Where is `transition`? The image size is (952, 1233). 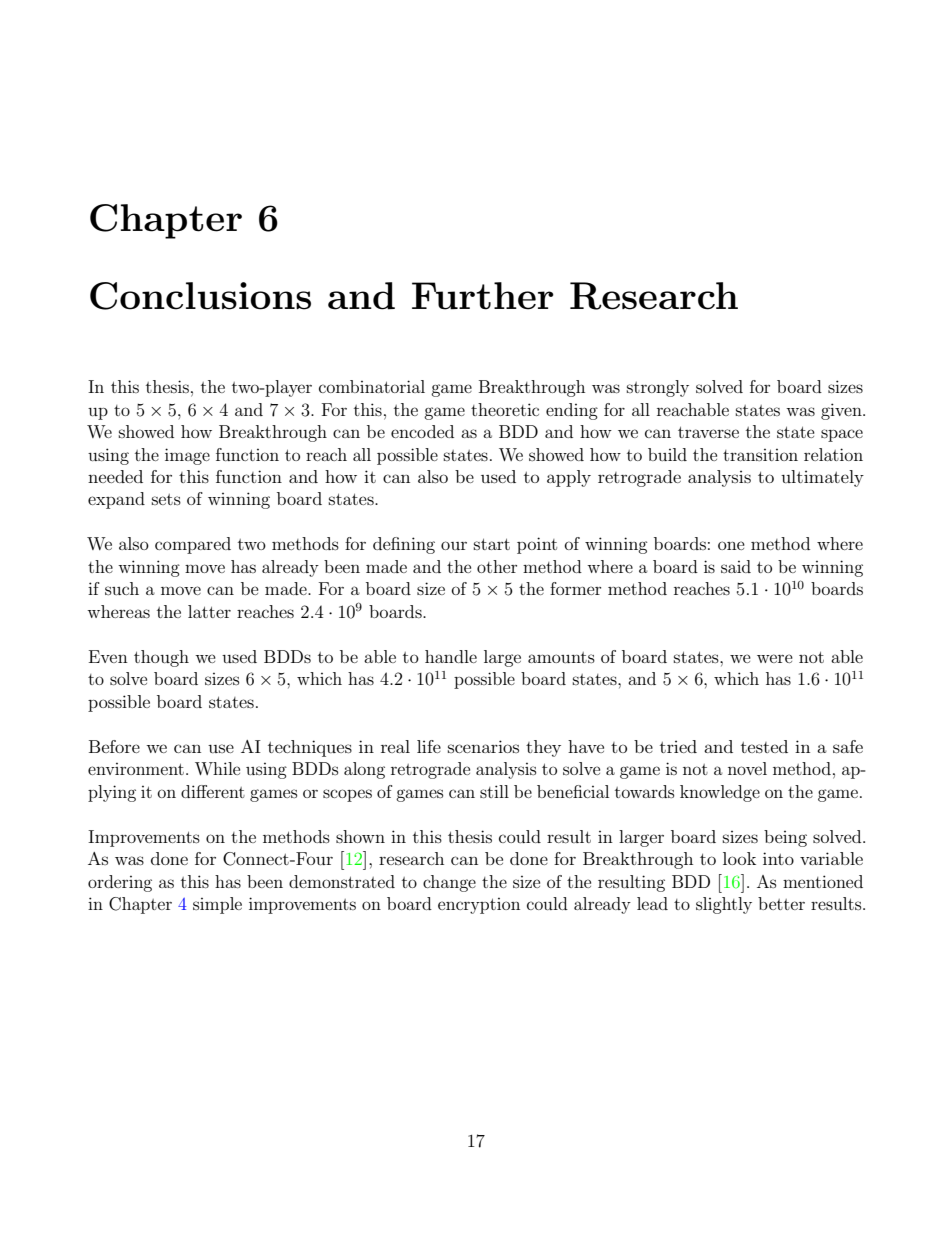 transition is located at coordinates (760, 455).
